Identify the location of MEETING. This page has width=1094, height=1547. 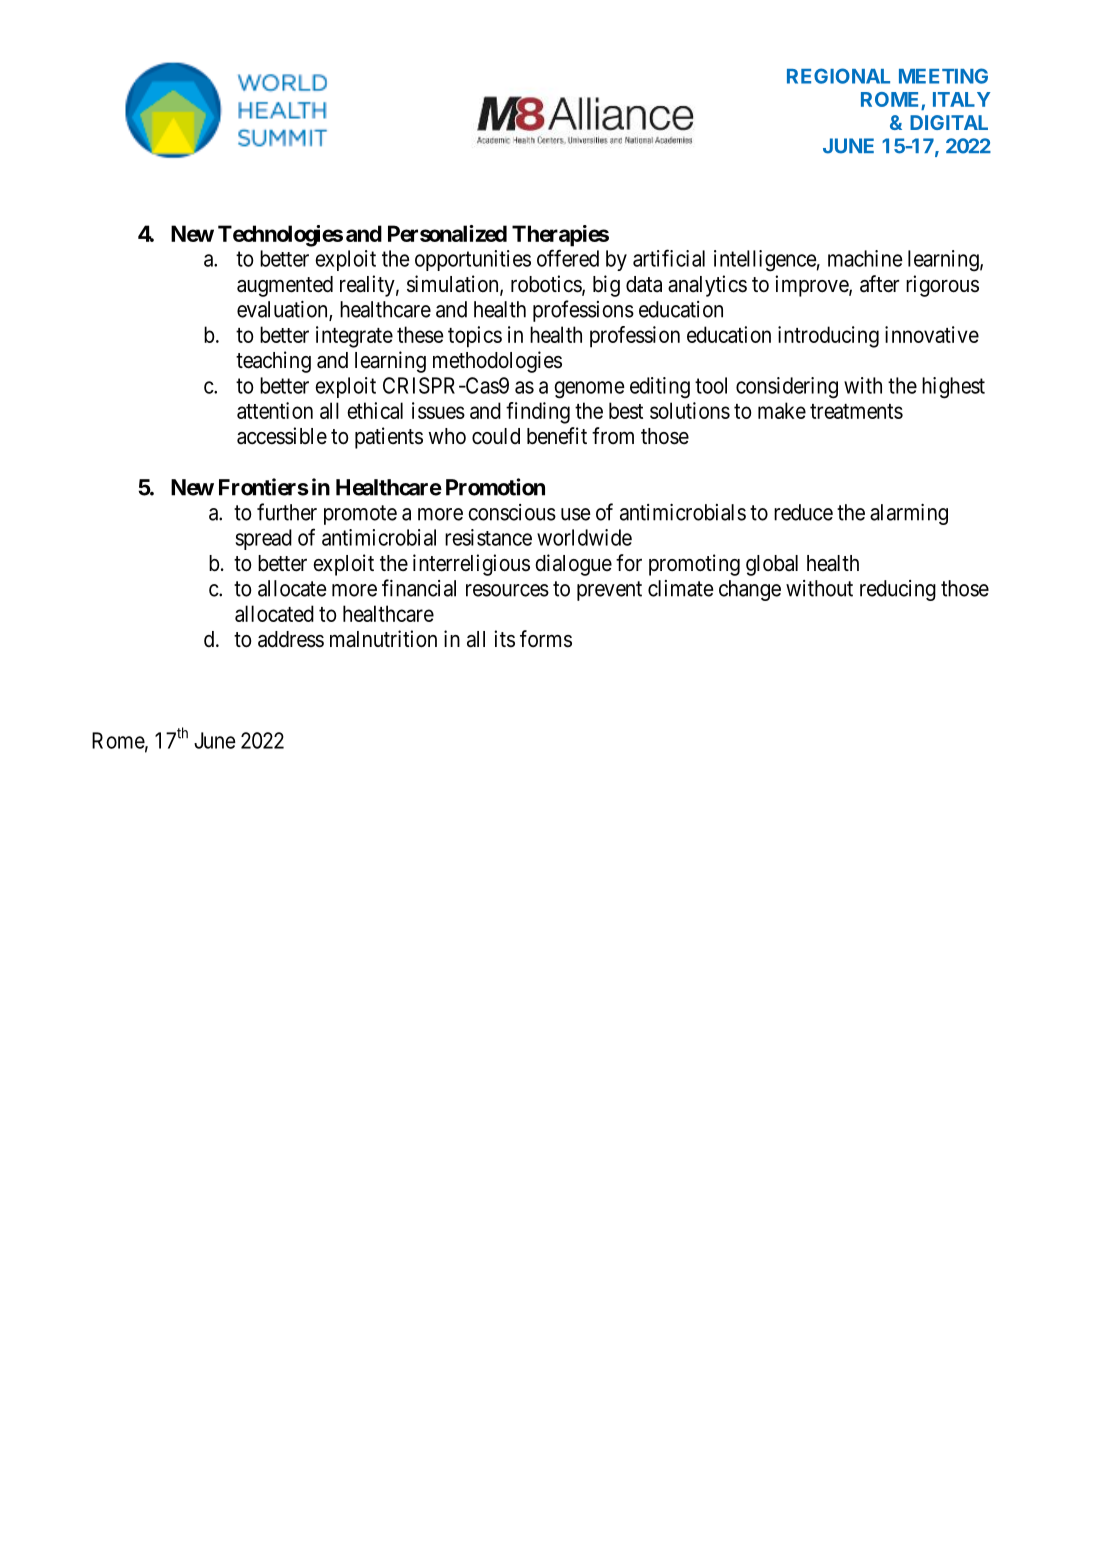
(943, 76).
